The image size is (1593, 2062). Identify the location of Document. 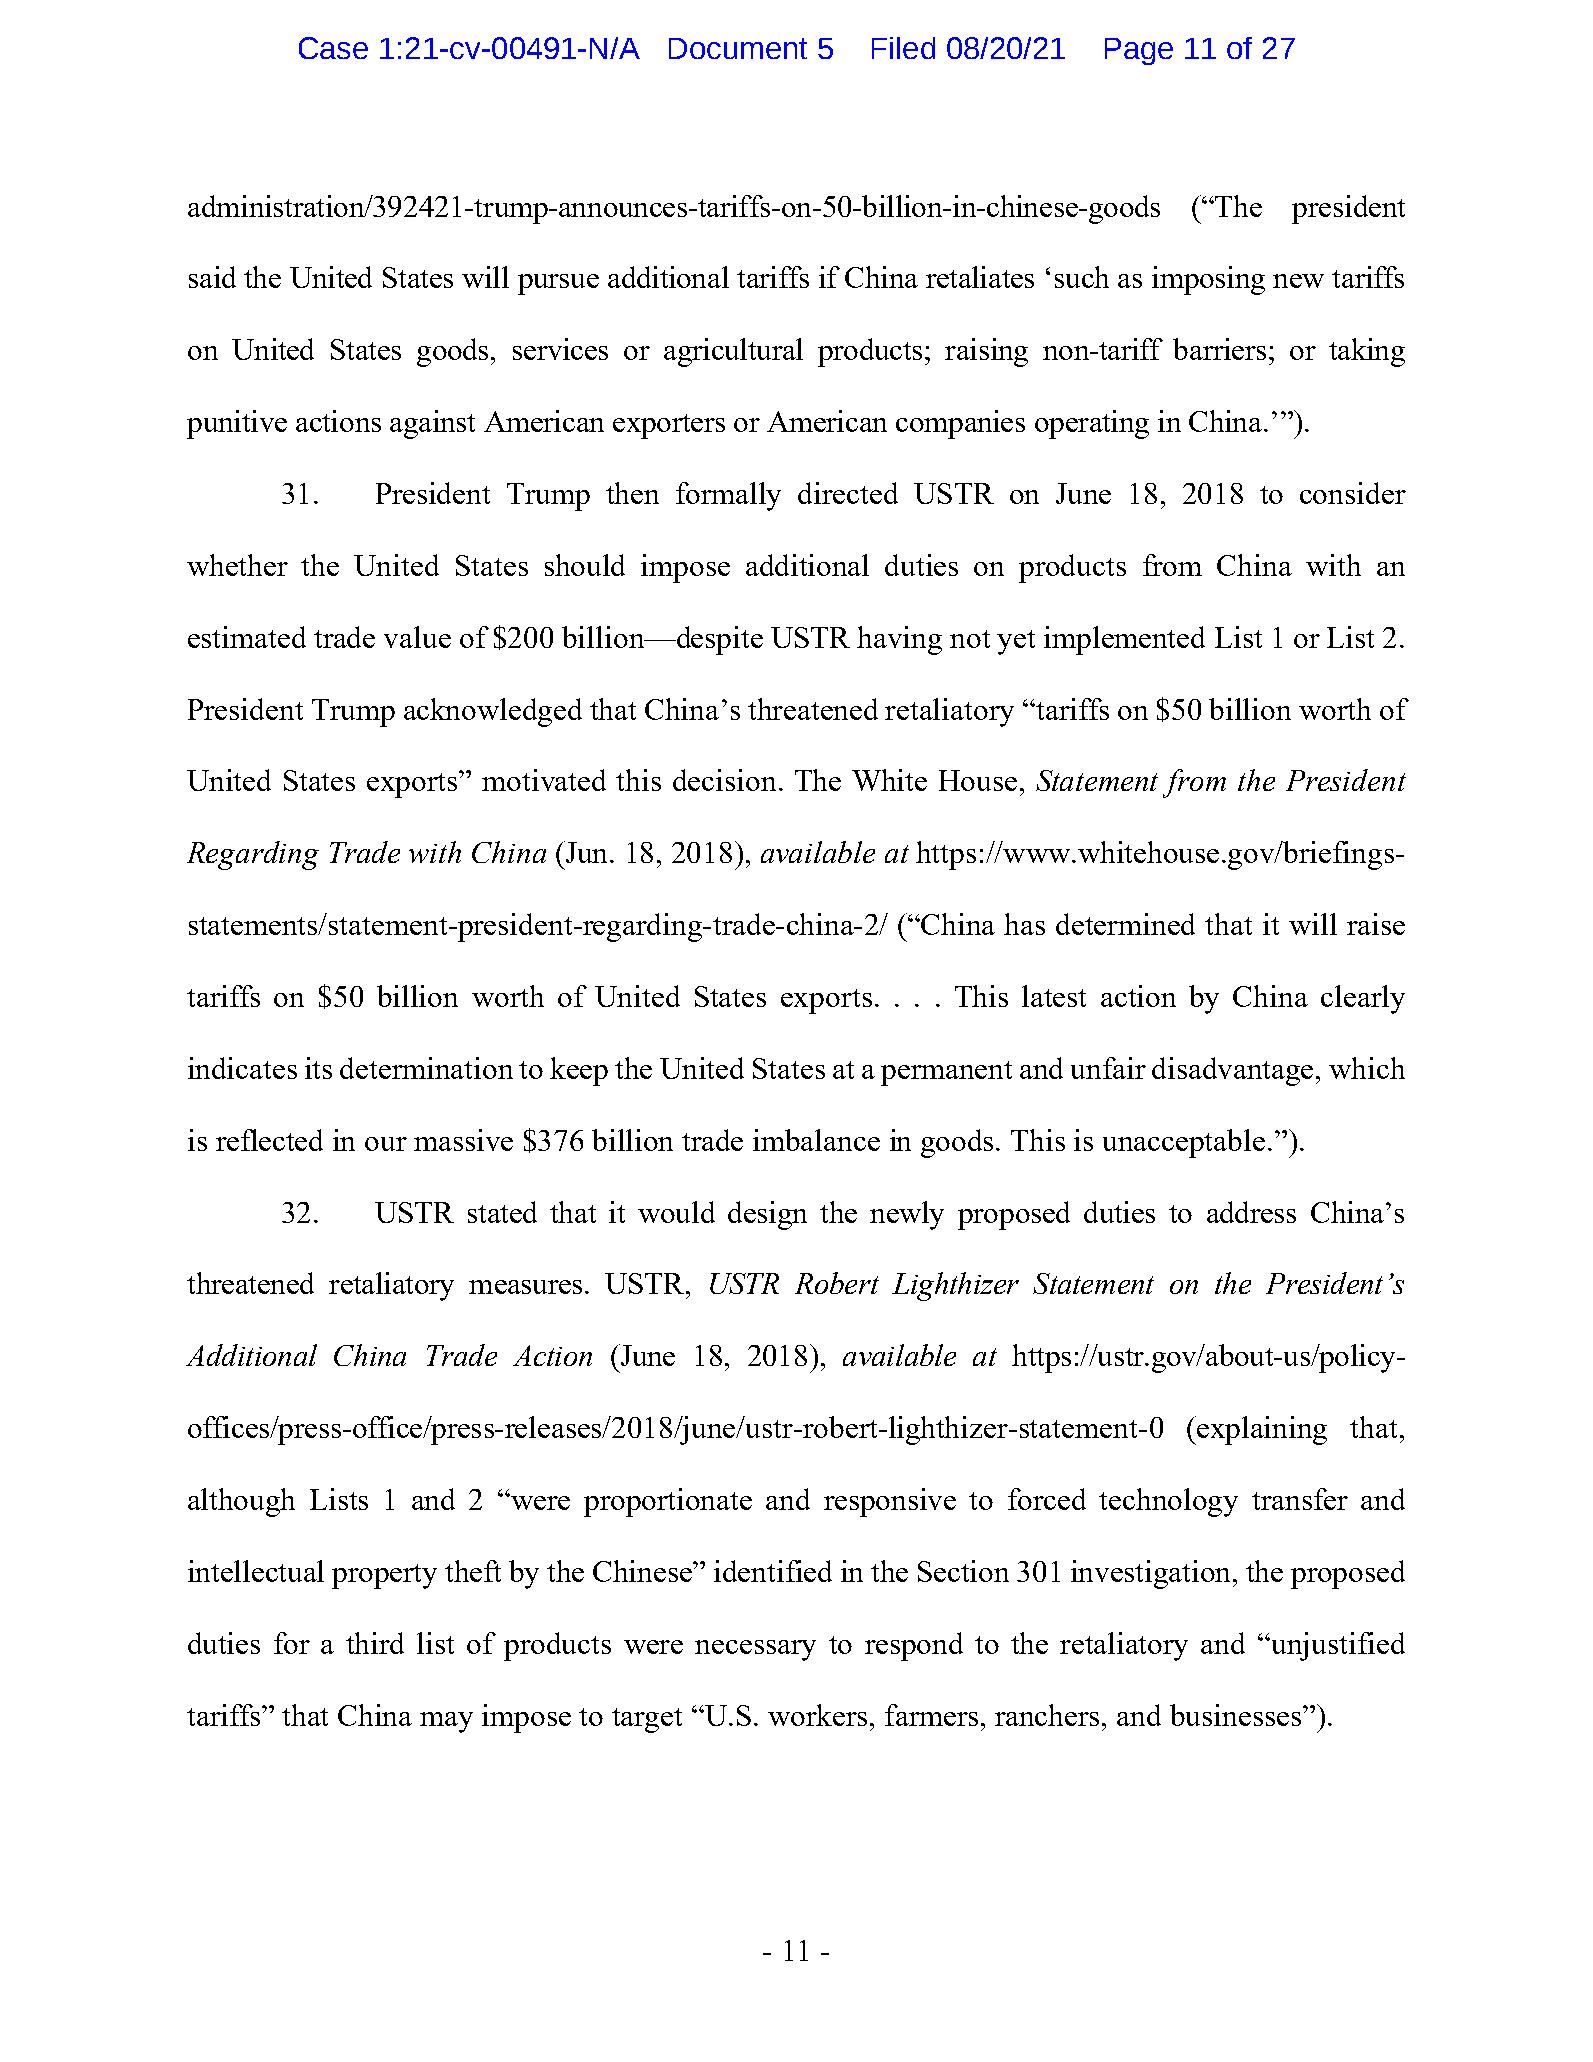
(738, 48).
